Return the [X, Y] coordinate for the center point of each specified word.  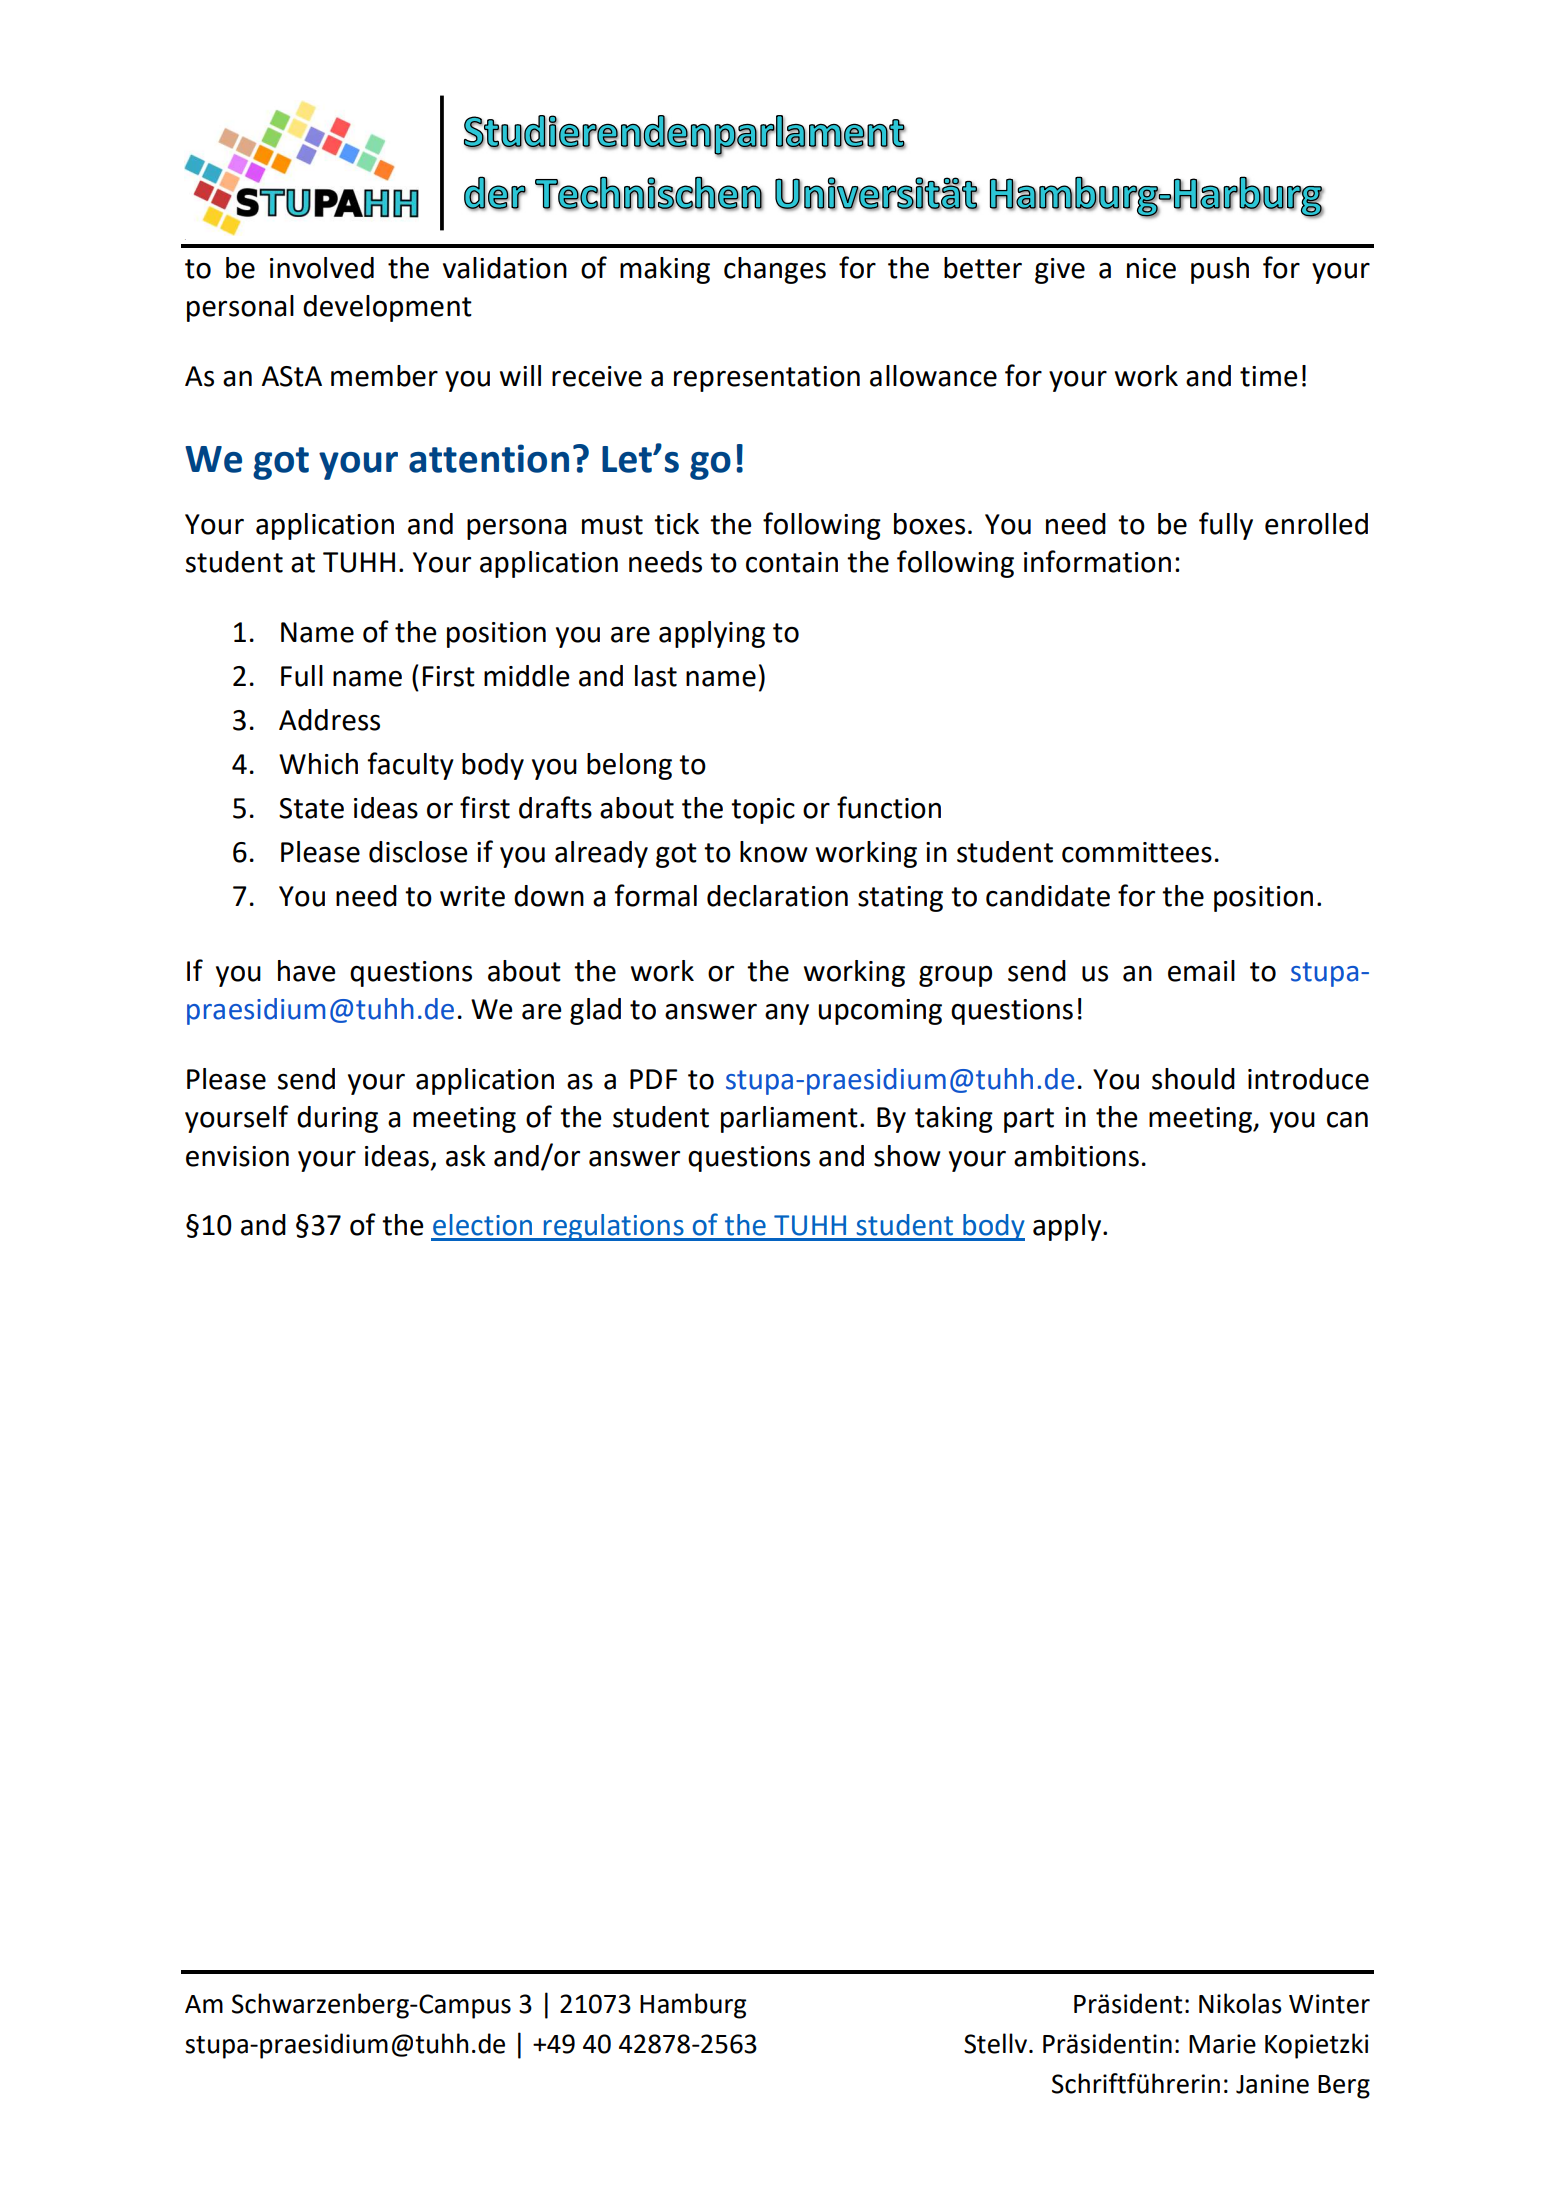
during [337, 1119]
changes [775, 270]
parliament [789, 1119]
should [1193, 1079]
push [1220, 270]
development [387, 308]
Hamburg [693, 2006]
